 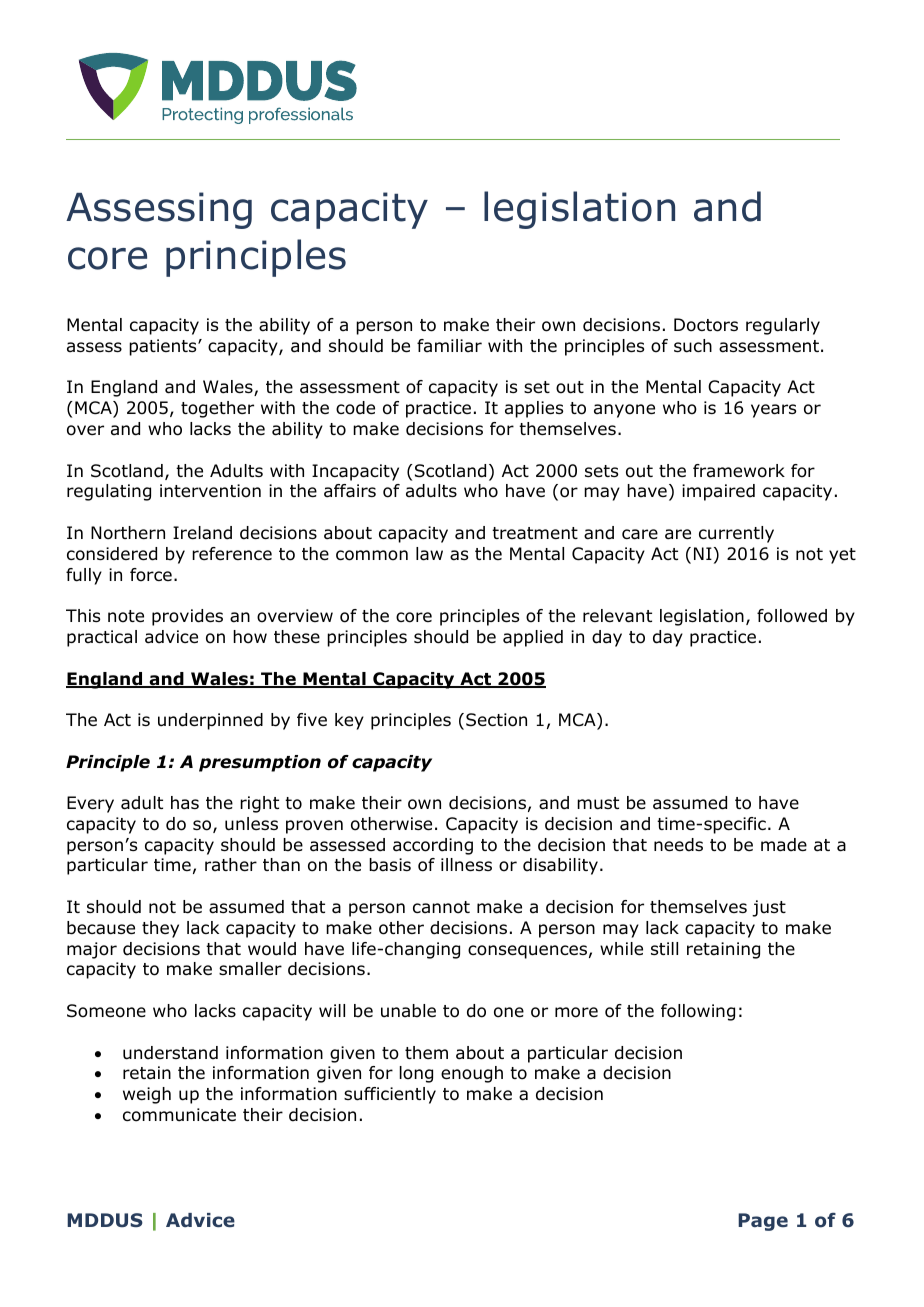 I want to click on Page, so click(x=763, y=1222).
